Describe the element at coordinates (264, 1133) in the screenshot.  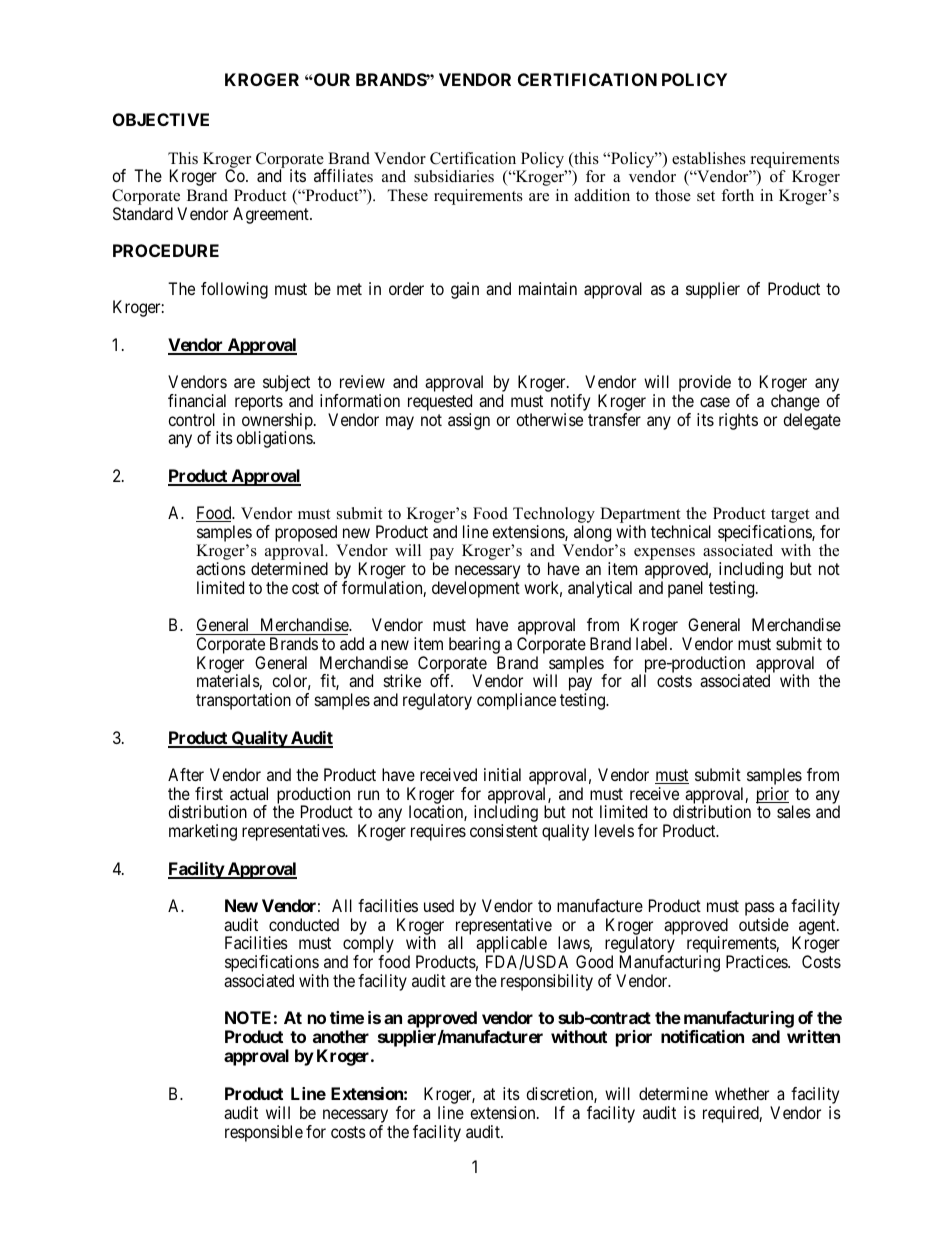
I see `responsible` at that location.
